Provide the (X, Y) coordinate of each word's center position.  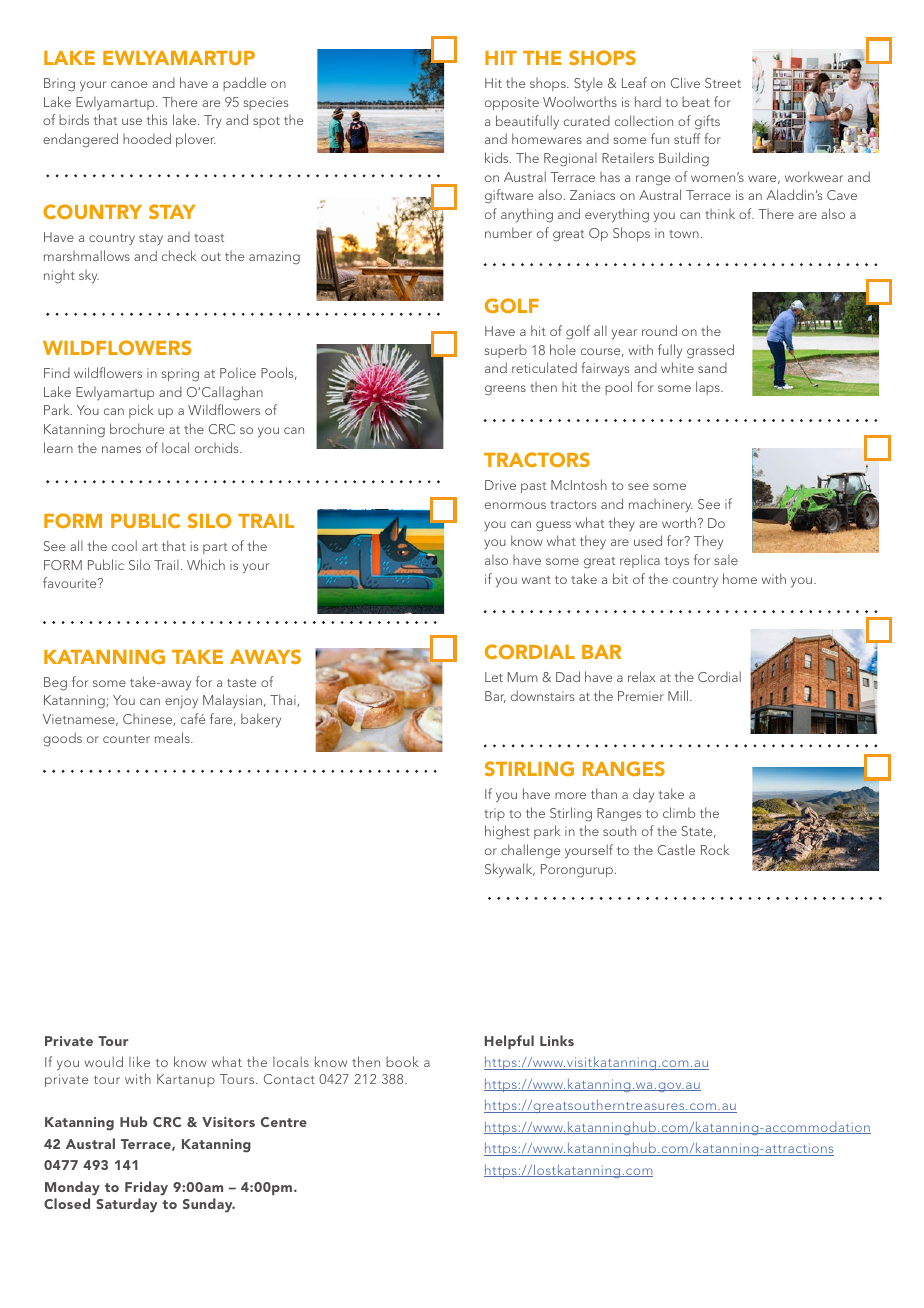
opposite (512, 103)
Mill (679, 695)
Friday (146, 1188)
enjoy (181, 702)
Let (494, 677)
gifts (707, 122)
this (157, 119)
